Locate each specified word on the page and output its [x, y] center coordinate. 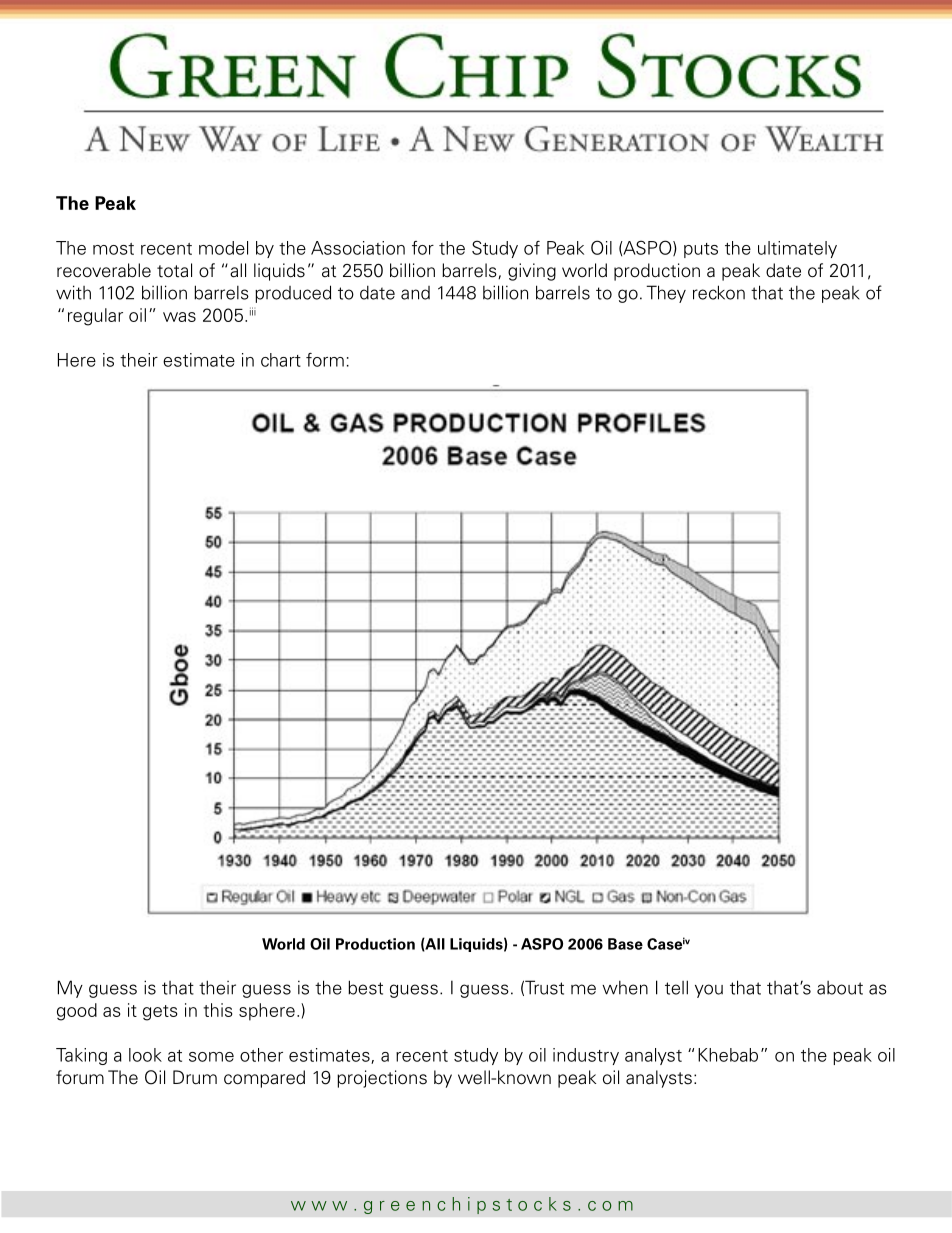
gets [160, 1013]
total [174, 270]
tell [676, 987]
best [365, 987]
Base [625, 944]
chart [281, 360]
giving [532, 272]
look [145, 1055]
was [179, 317]
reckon [719, 292]
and [415, 293]
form [325, 360]
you [709, 991]
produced [293, 294]
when [625, 988]
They [666, 294]
